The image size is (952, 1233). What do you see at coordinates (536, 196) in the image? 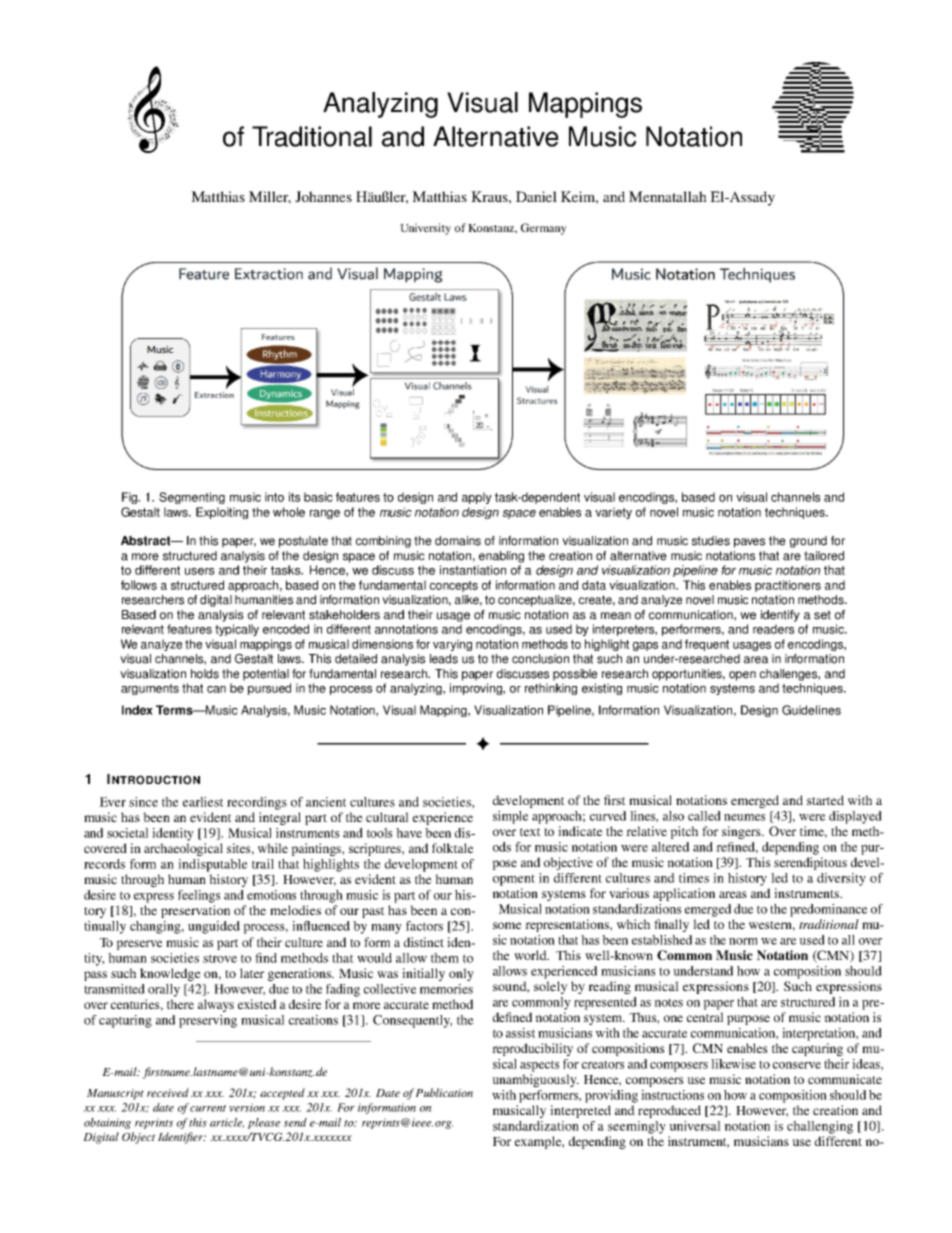
I see `Daniel` at bounding box center [536, 196].
